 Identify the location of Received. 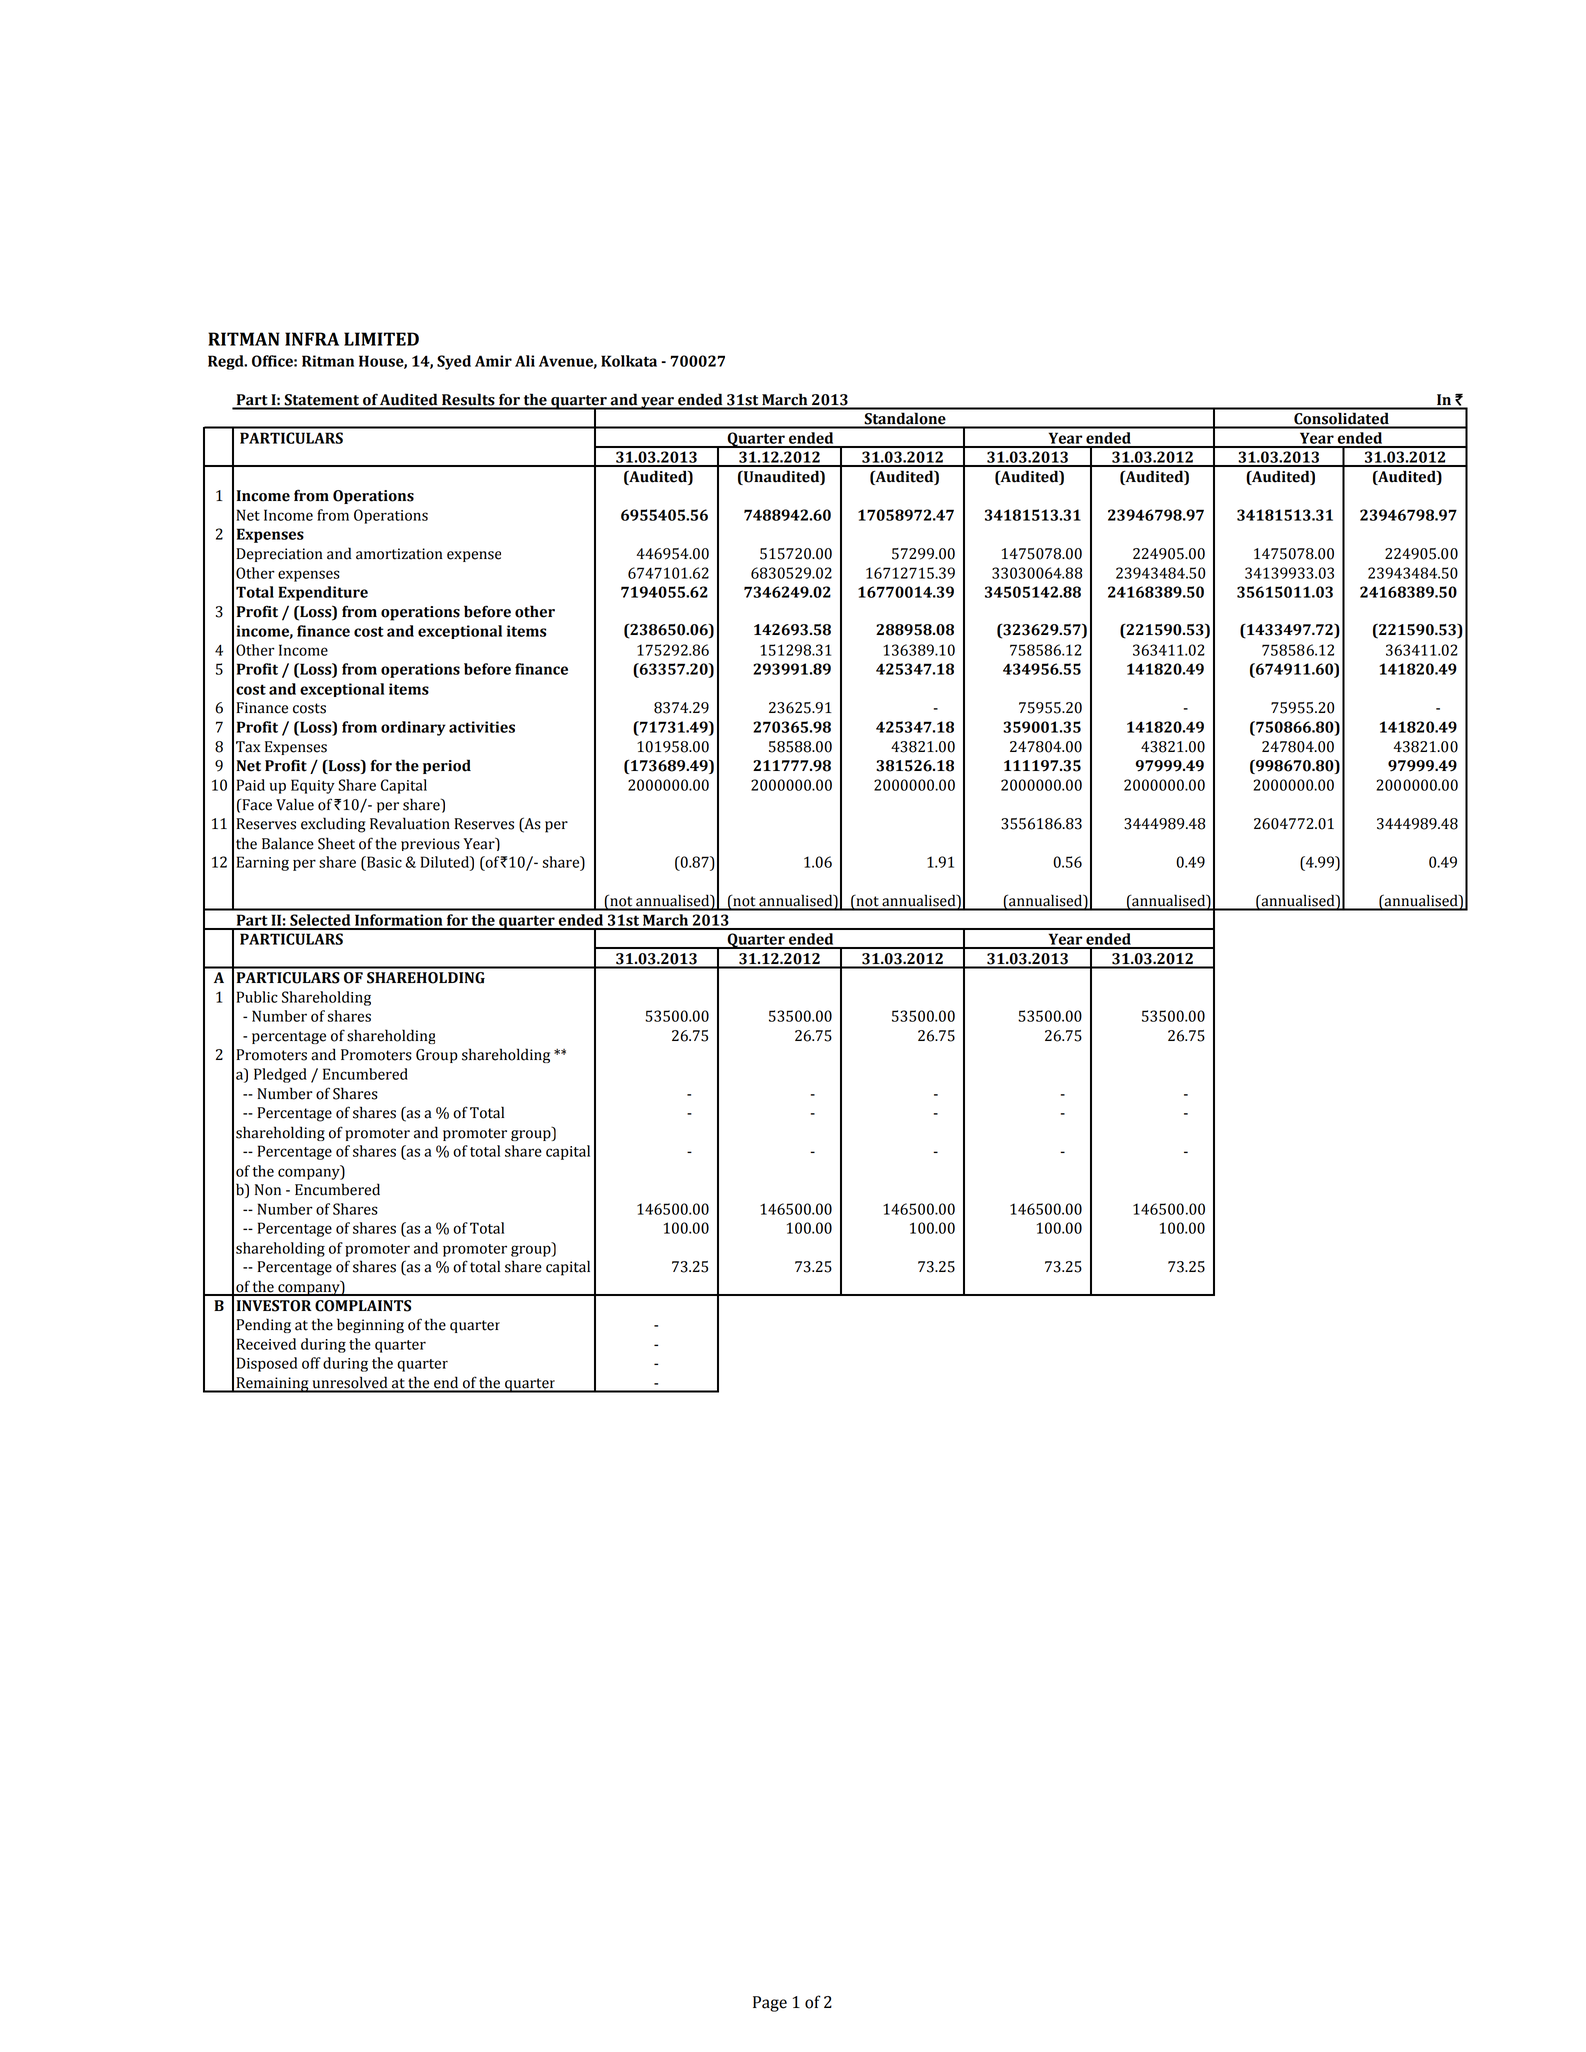
(266, 1344).
